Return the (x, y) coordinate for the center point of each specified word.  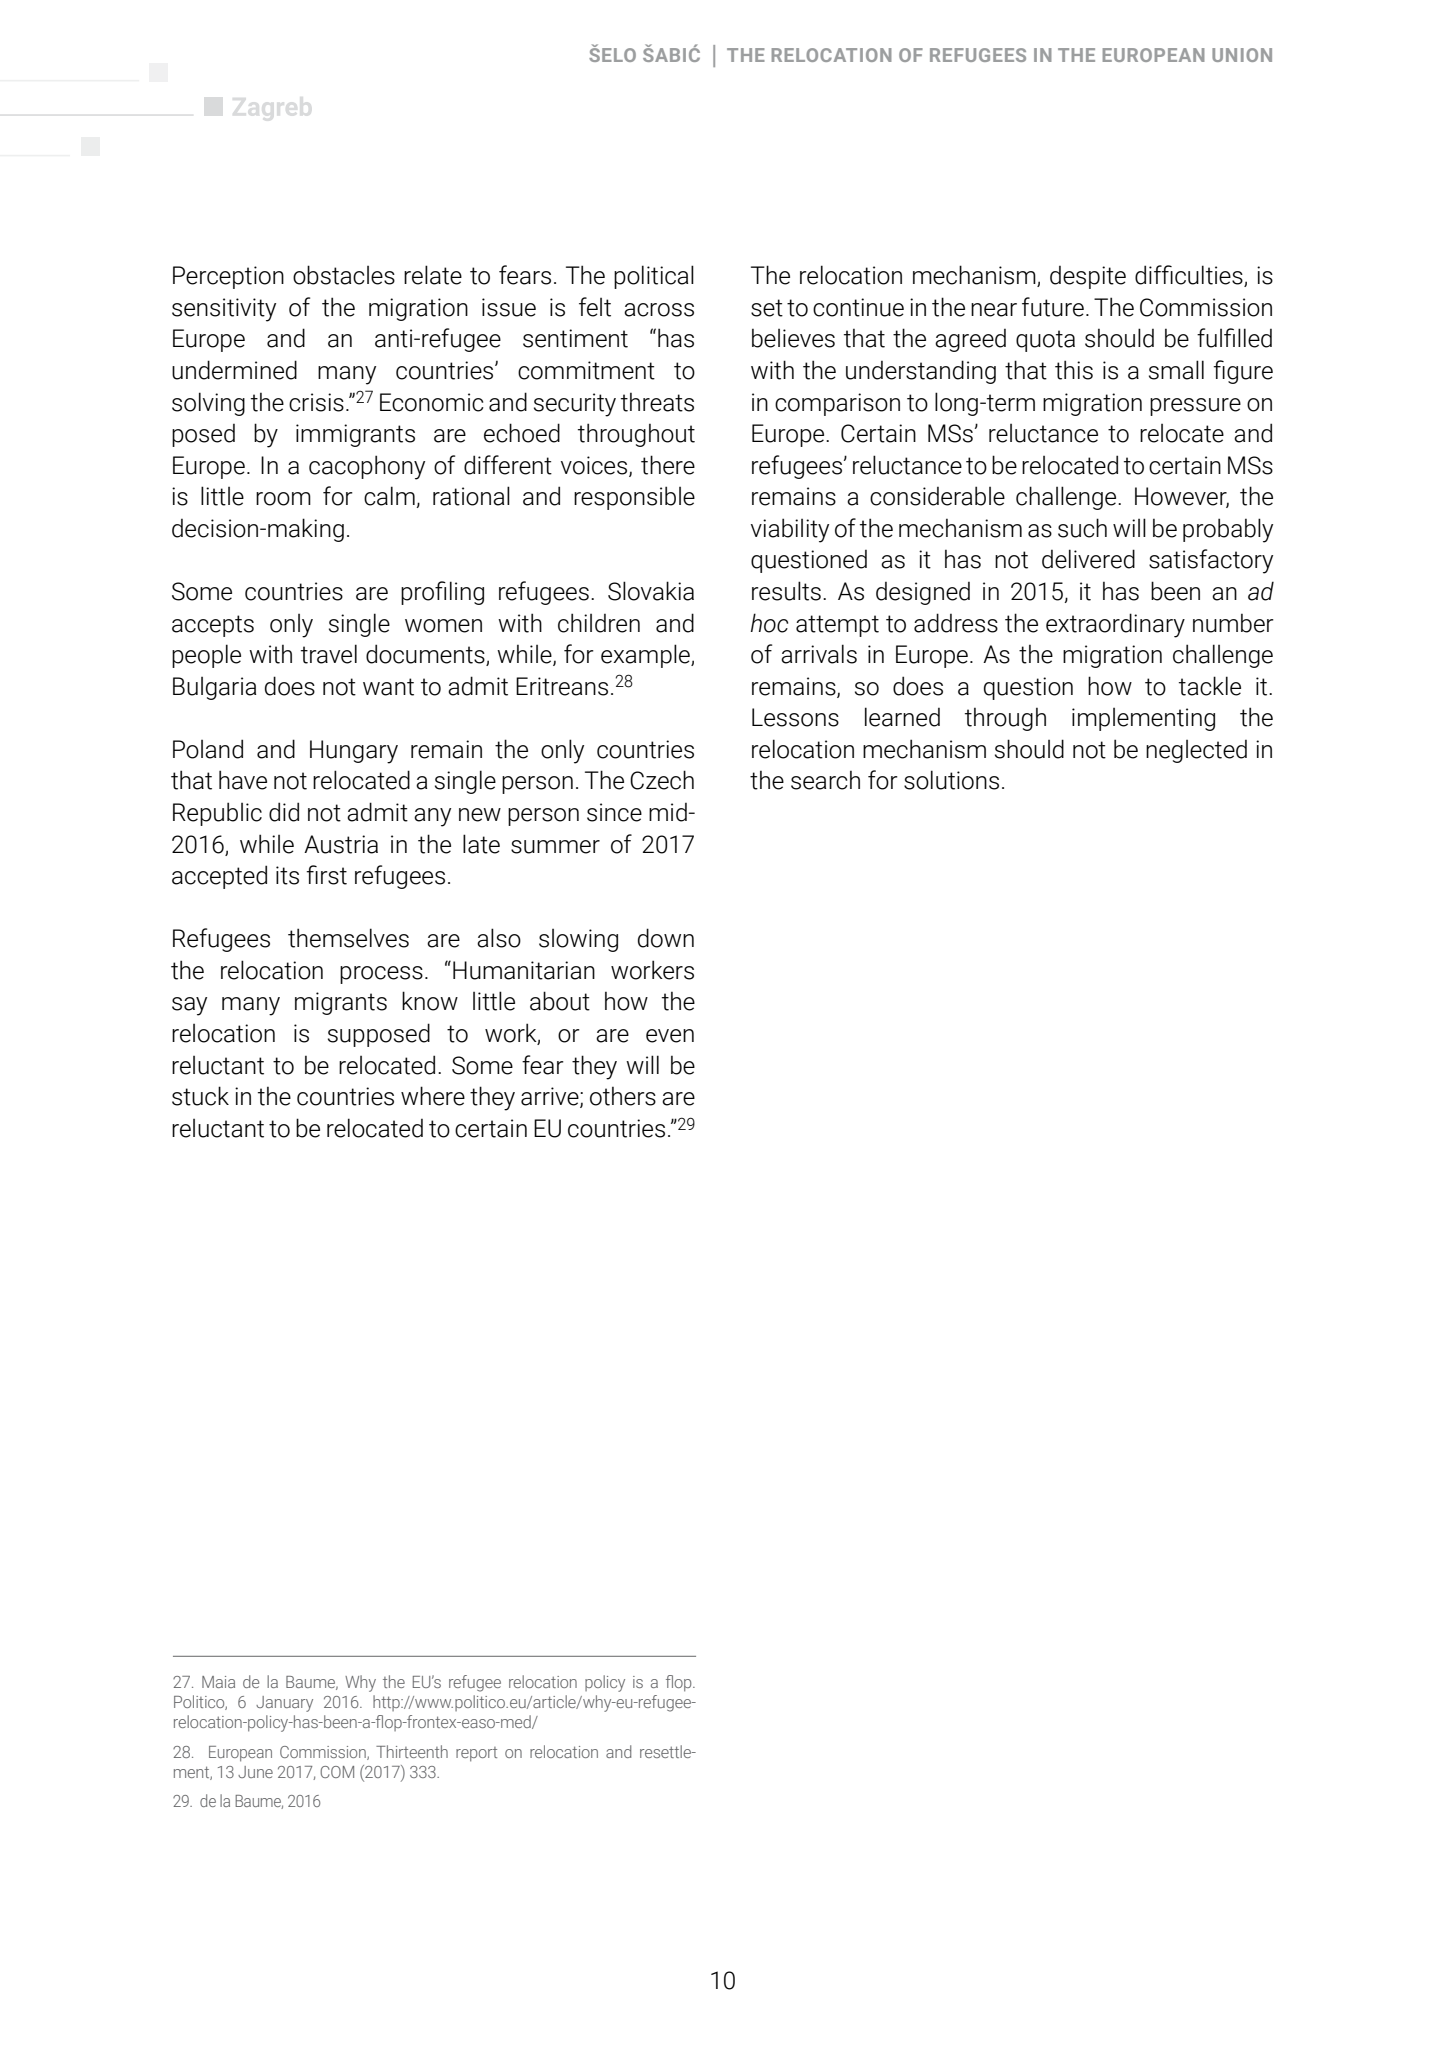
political (654, 277)
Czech (662, 780)
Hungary (354, 752)
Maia (218, 1682)
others (623, 1096)
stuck (200, 1096)
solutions (951, 780)
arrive (551, 1097)
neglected (1196, 751)
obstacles (344, 275)
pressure (1195, 407)
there (668, 465)
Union (1242, 55)
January (284, 1704)
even (670, 1036)
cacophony (367, 467)
